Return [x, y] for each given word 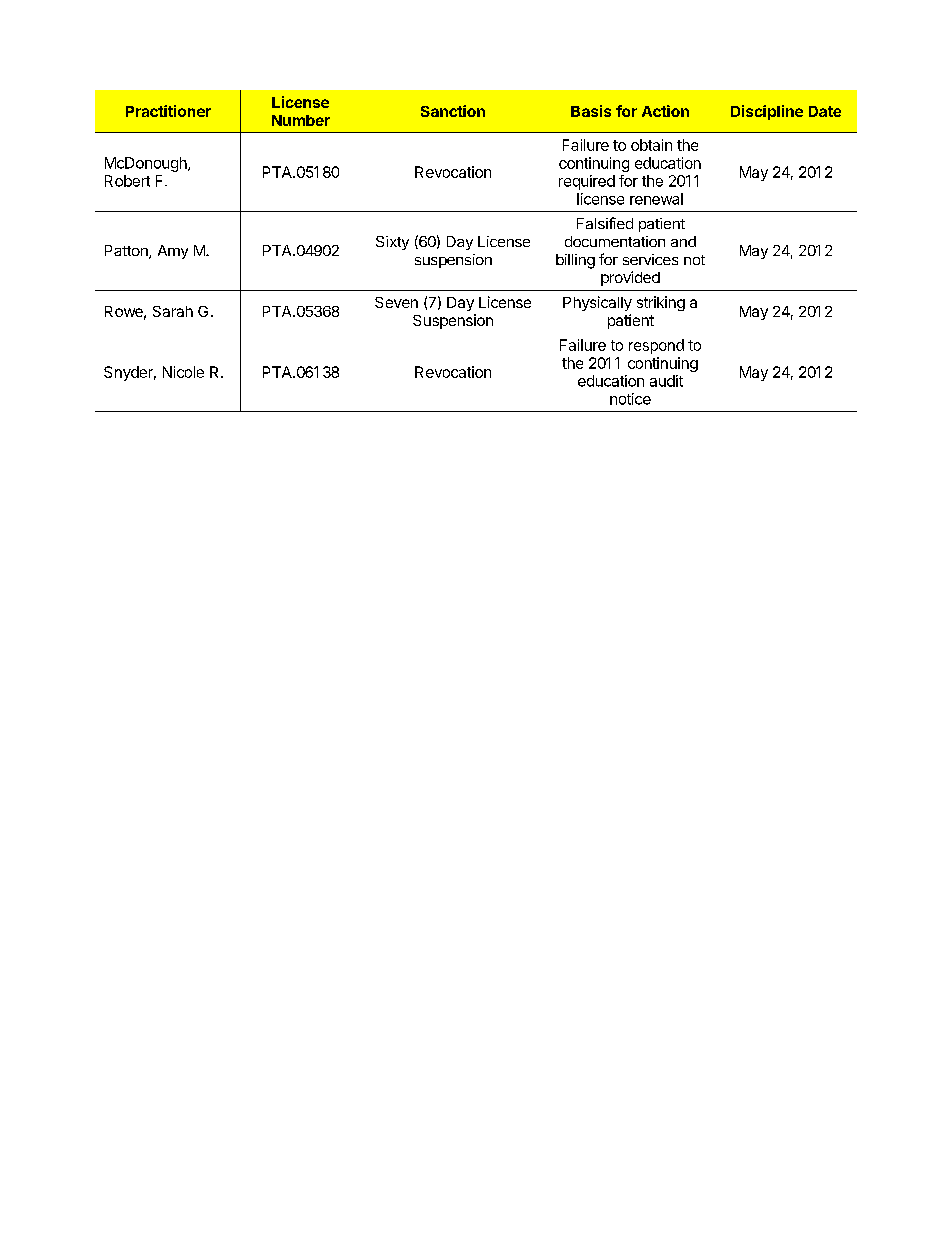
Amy [173, 252]
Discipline [767, 112]
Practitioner [168, 111]
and [683, 241]
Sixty [392, 243]
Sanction [453, 111]
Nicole [183, 372]
